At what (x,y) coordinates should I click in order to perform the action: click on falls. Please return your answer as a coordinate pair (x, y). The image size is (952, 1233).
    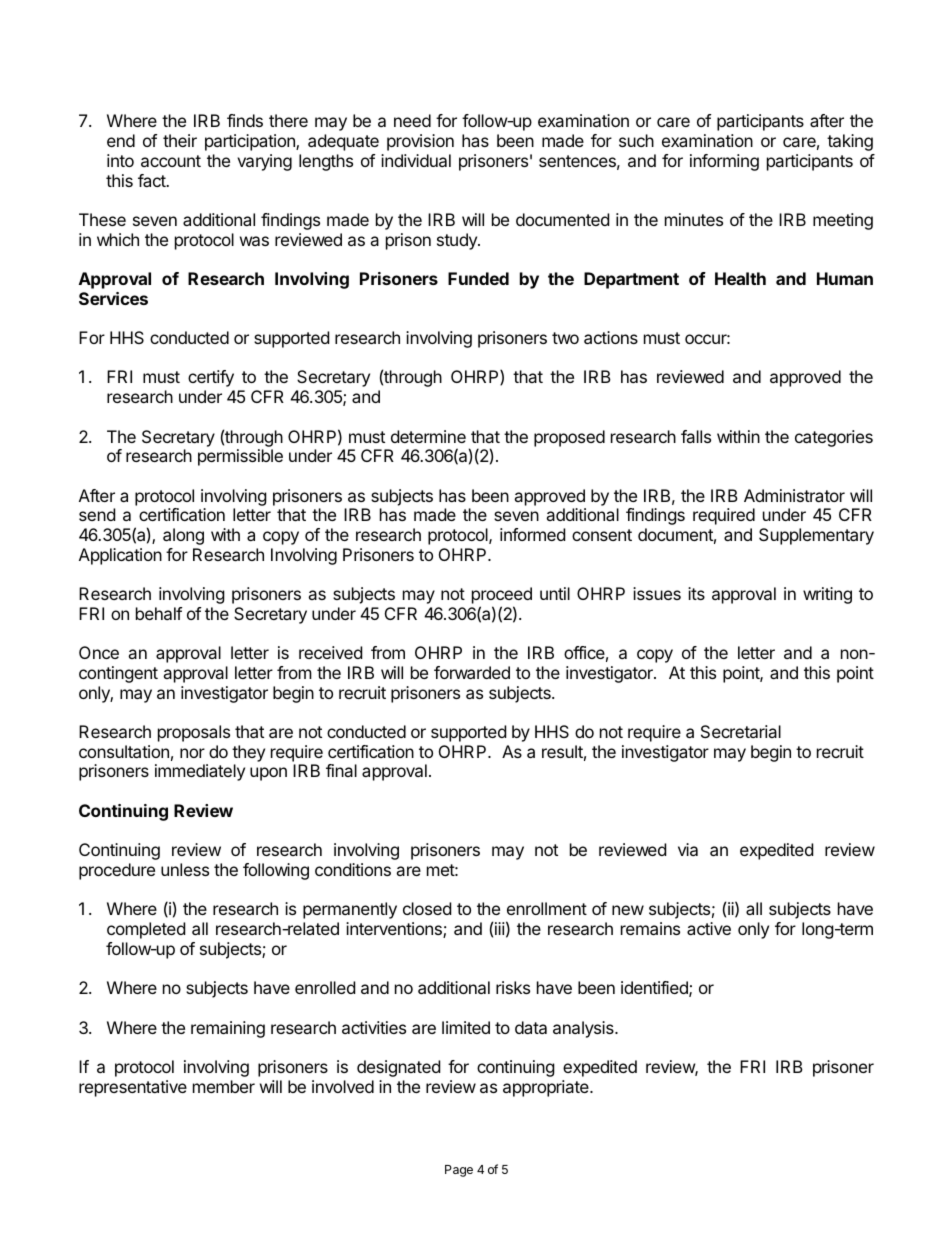
    Looking at the image, I should click on (696, 436).
